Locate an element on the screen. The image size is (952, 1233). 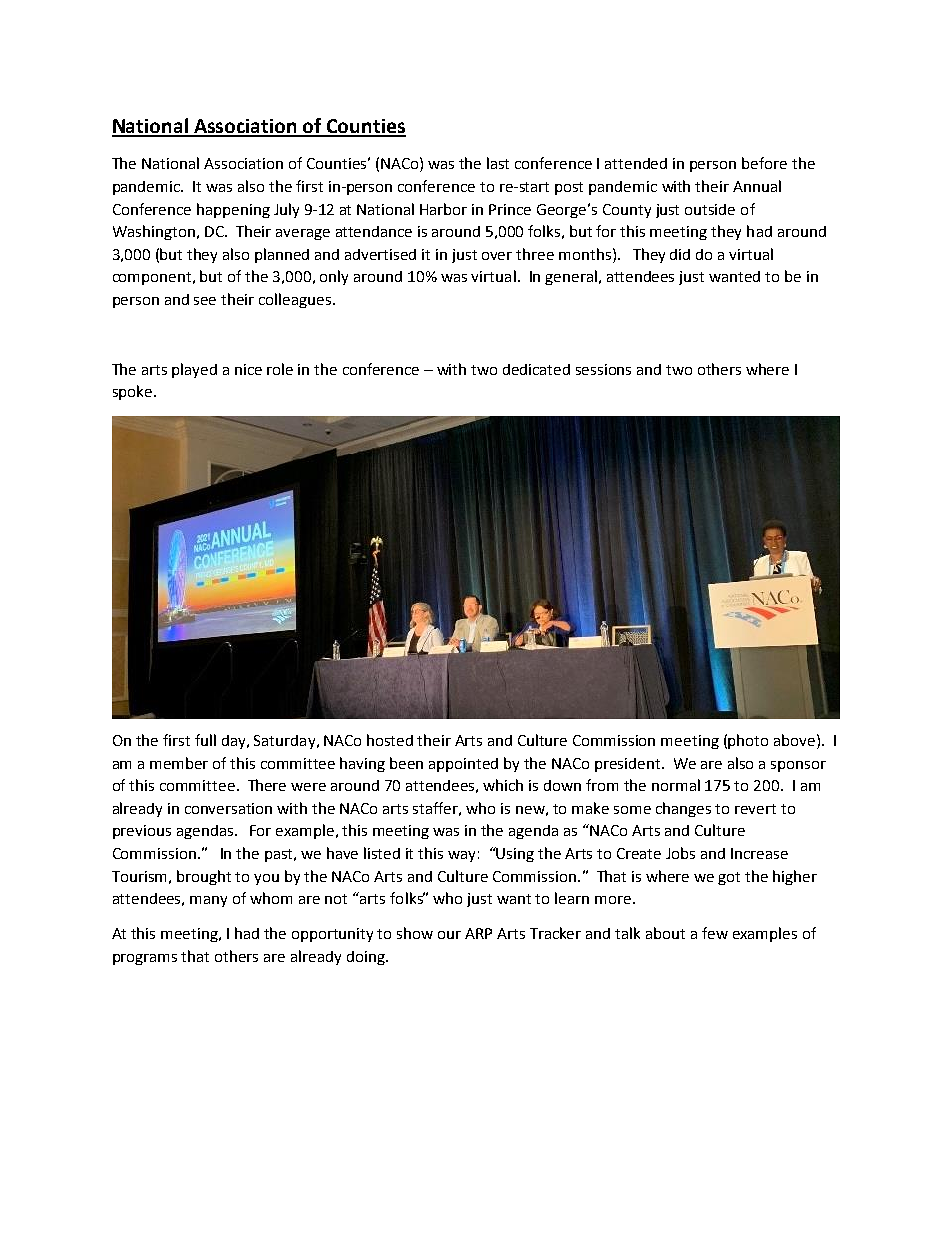
many is located at coordinates (208, 901).
